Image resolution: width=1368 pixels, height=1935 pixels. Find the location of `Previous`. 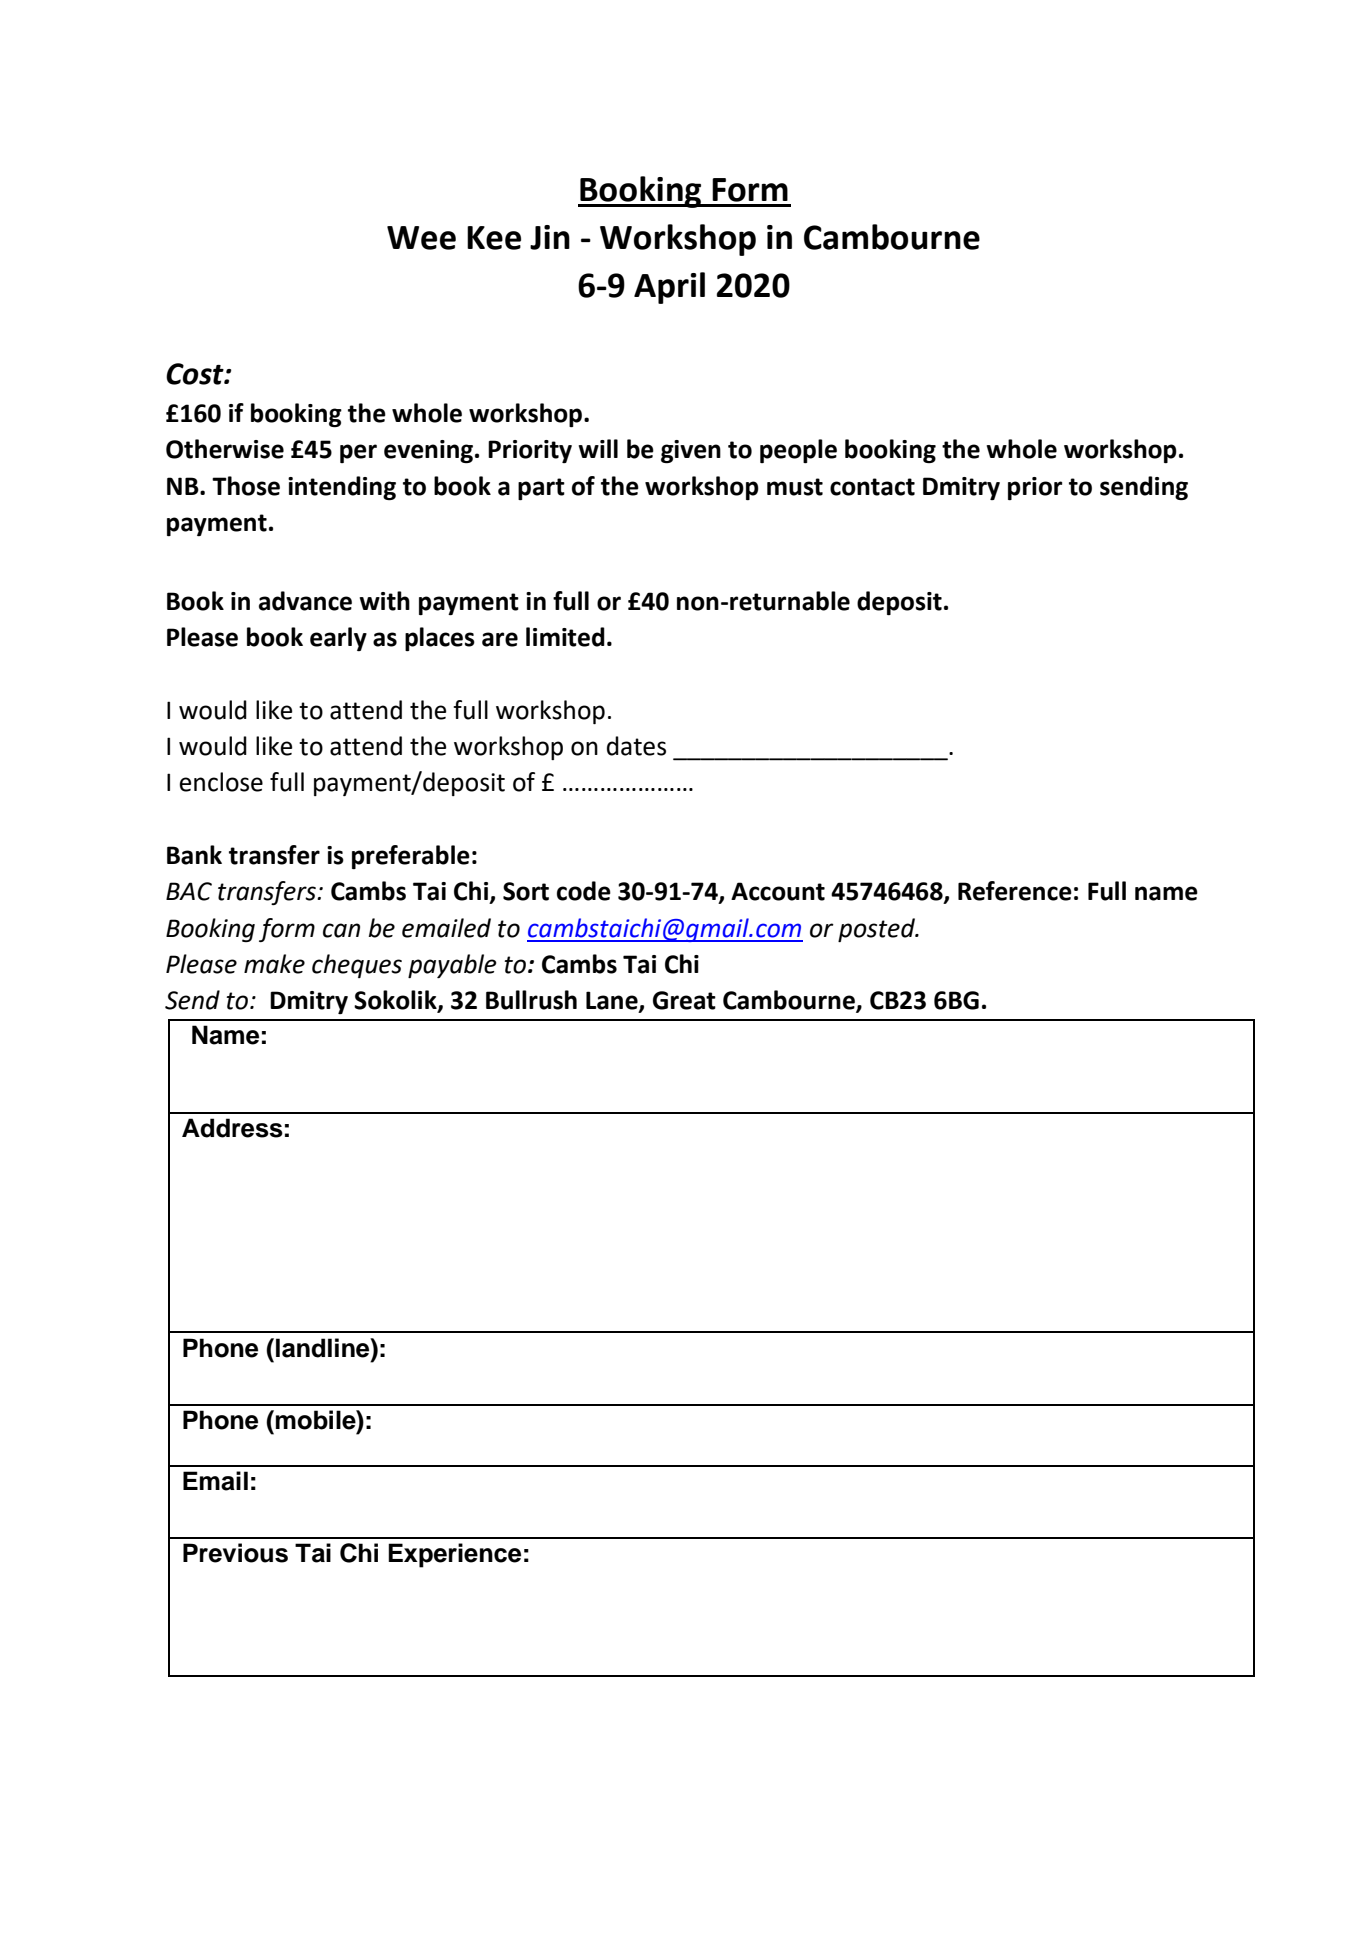

Previous is located at coordinates (235, 1553).
